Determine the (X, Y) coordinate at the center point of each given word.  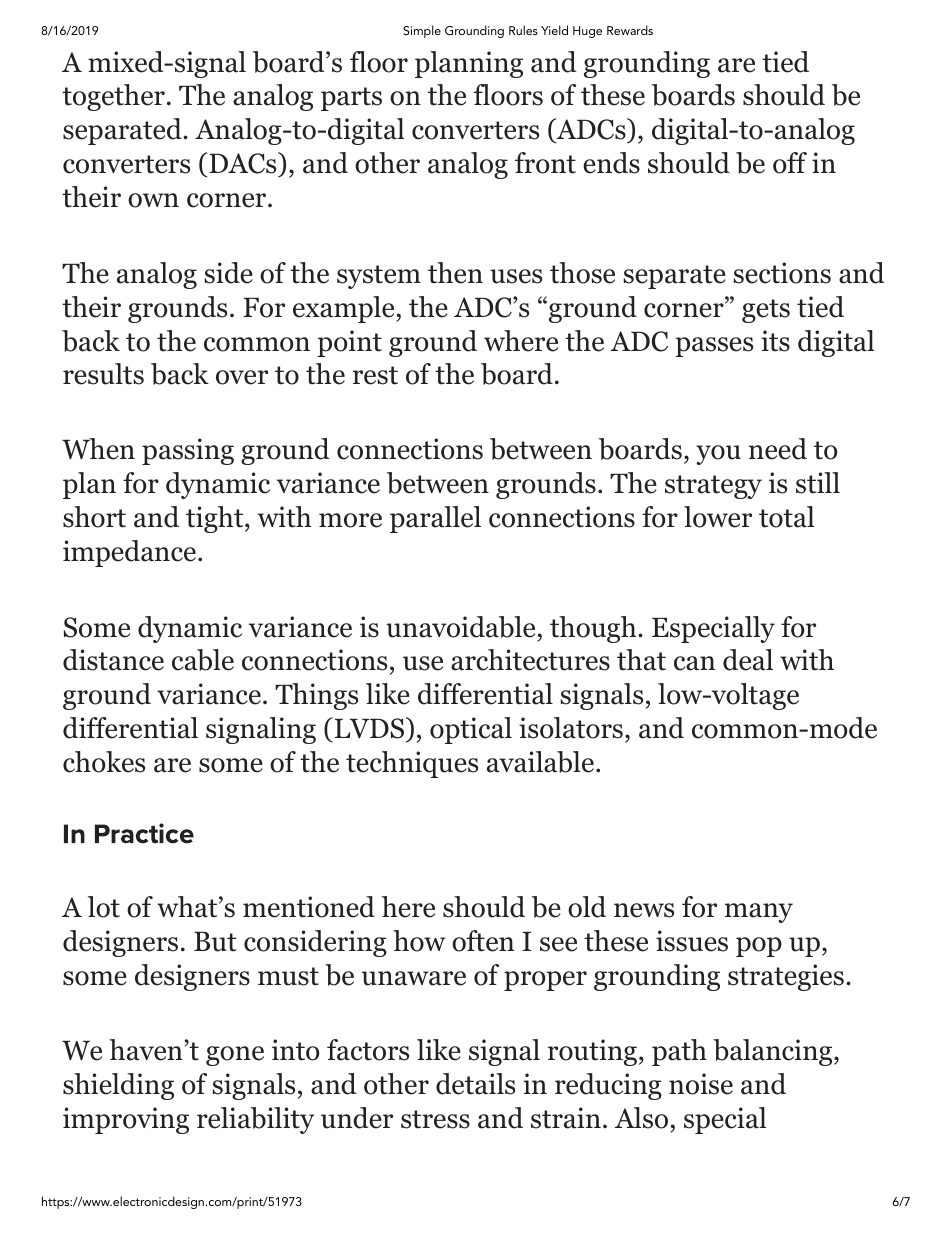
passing (188, 451)
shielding (118, 1086)
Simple (422, 31)
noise (701, 1084)
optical (471, 730)
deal (748, 660)
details (475, 1084)
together (113, 97)
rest (375, 375)
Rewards (630, 30)
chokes (104, 762)
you (718, 455)
